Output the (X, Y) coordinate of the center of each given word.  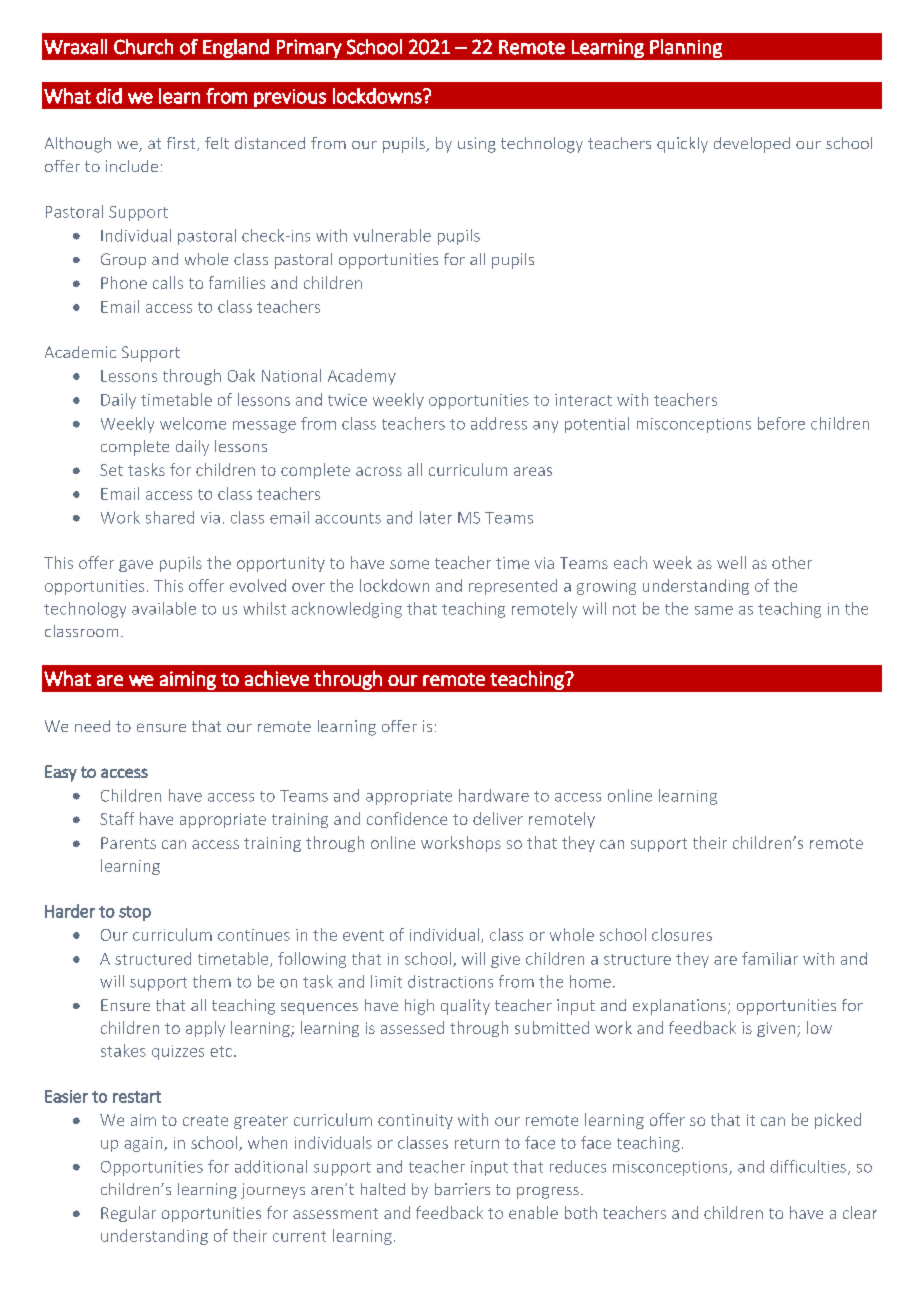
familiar (770, 958)
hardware (494, 795)
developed (752, 145)
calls (168, 282)
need (92, 726)
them (212, 981)
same (714, 610)
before (781, 423)
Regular (128, 1214)
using (477, 145)
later (436, 517)
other (792, 562)
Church (143, 47)
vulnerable (392, 235)
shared (170, 517)
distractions (450, 981)
